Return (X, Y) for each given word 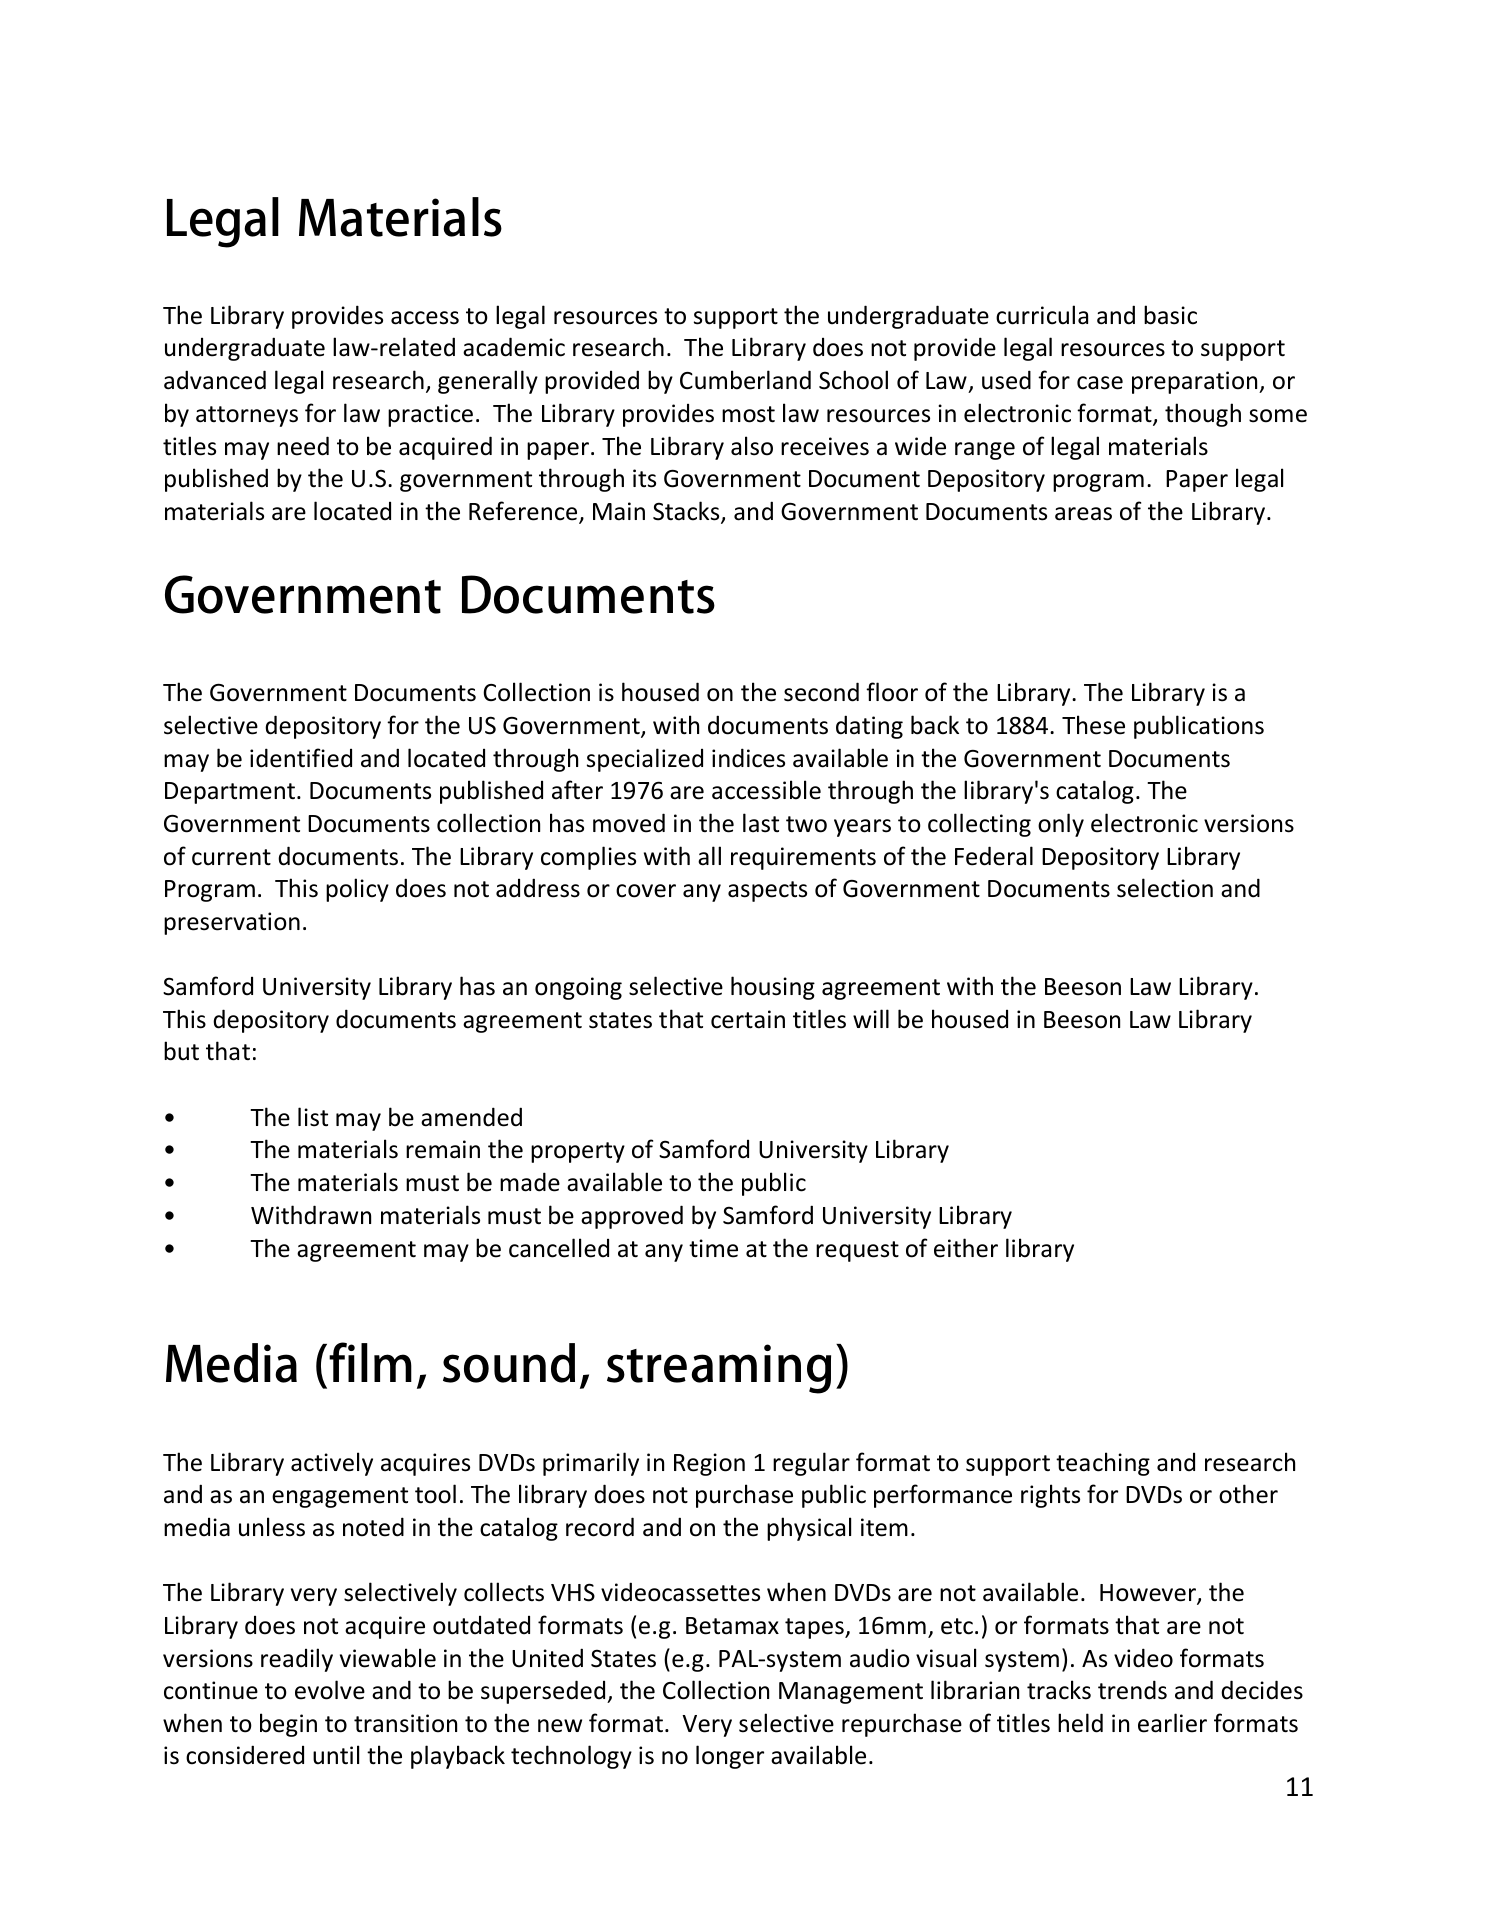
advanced (215, 380)
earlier (1172, 1723)
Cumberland (745, 380)
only (1061, 825)
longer (730, 1757)
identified (301, 758)
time (713, 1248)
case (1100, 383)
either (966, 1248)
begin (288, 1725)
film (370, 1362)
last (761, 823)
